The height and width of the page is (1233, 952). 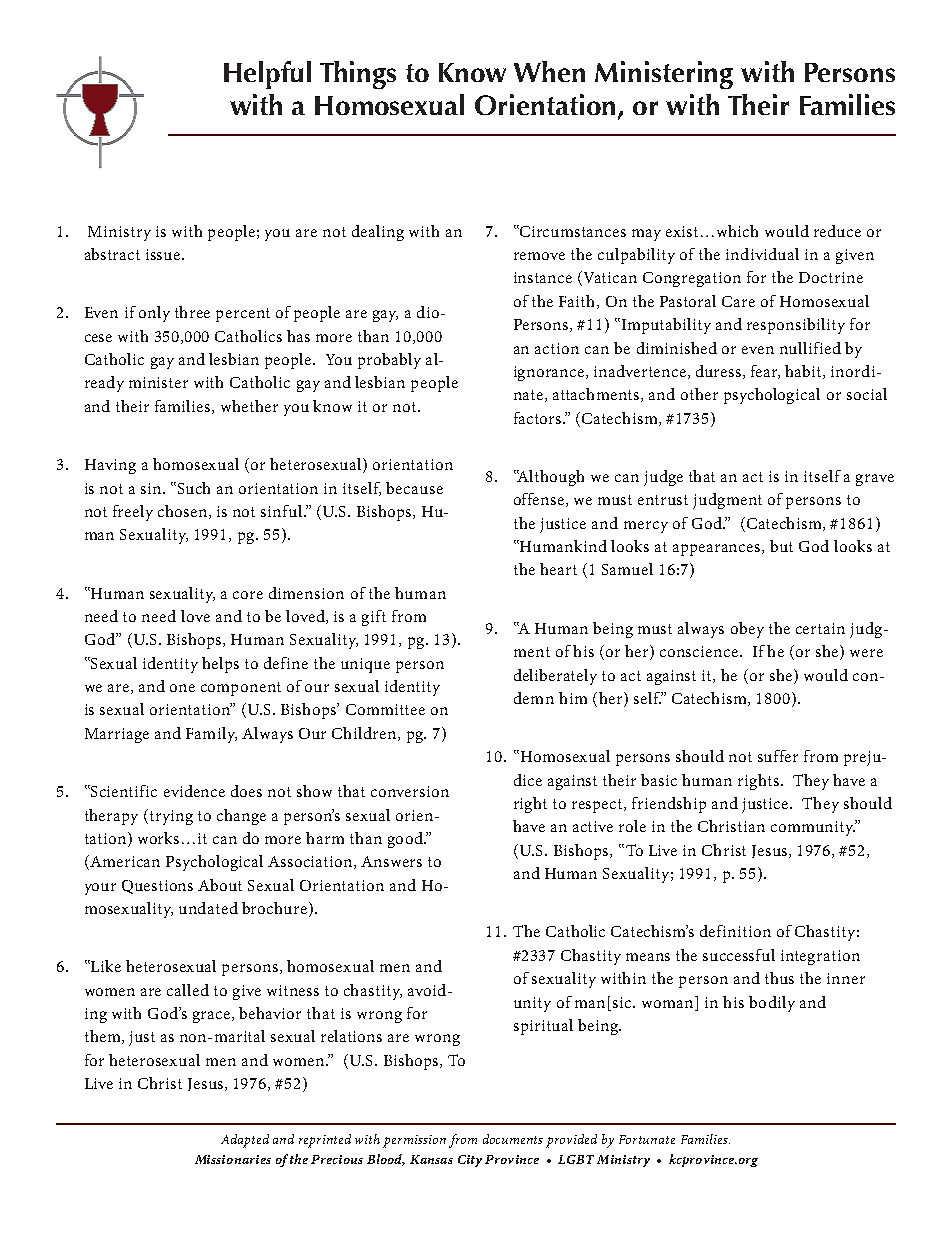 I want to click on deliberately, so click(x=555, y=677).
